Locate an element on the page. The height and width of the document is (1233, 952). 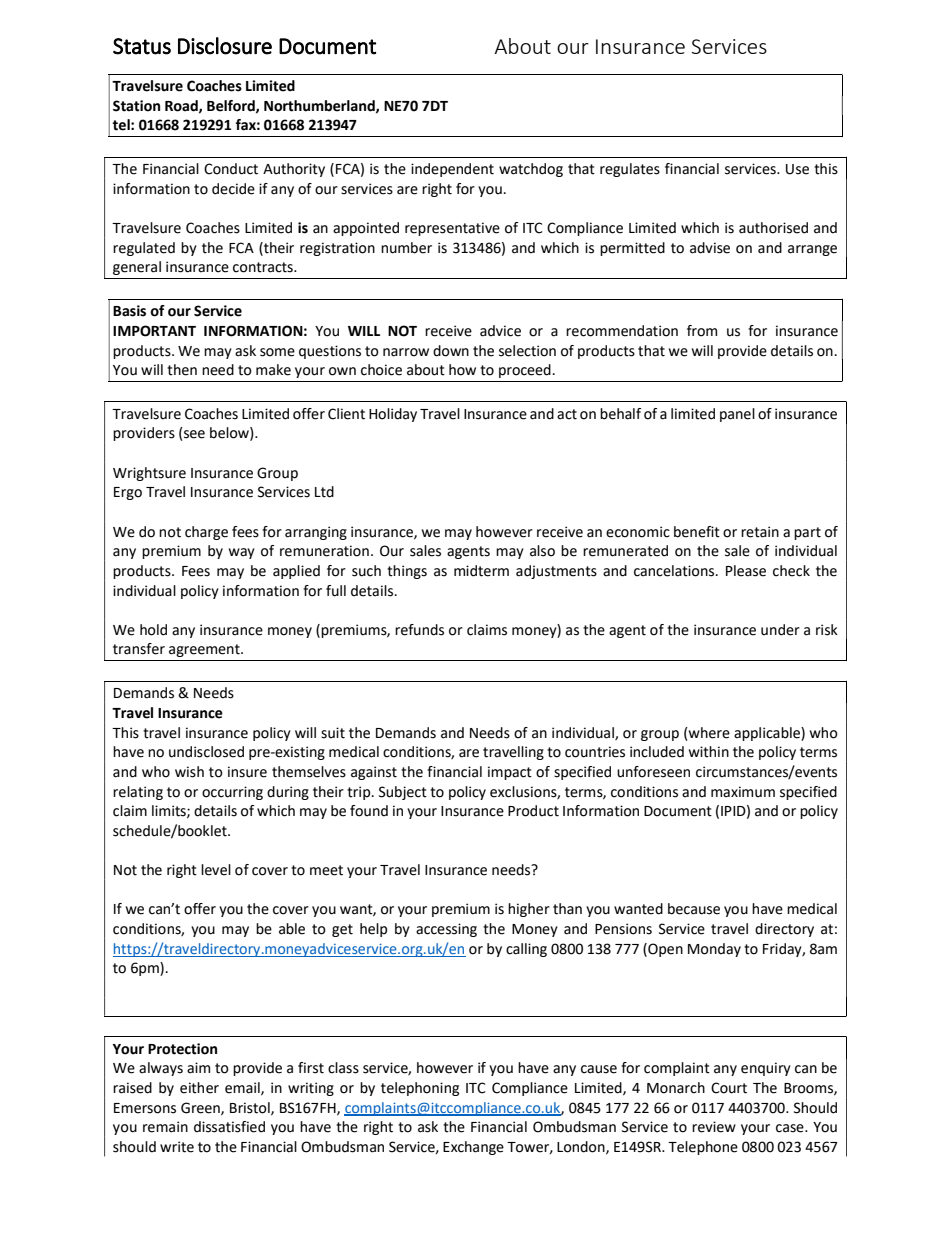
Exchange is located at coordinates (473, 1148).
